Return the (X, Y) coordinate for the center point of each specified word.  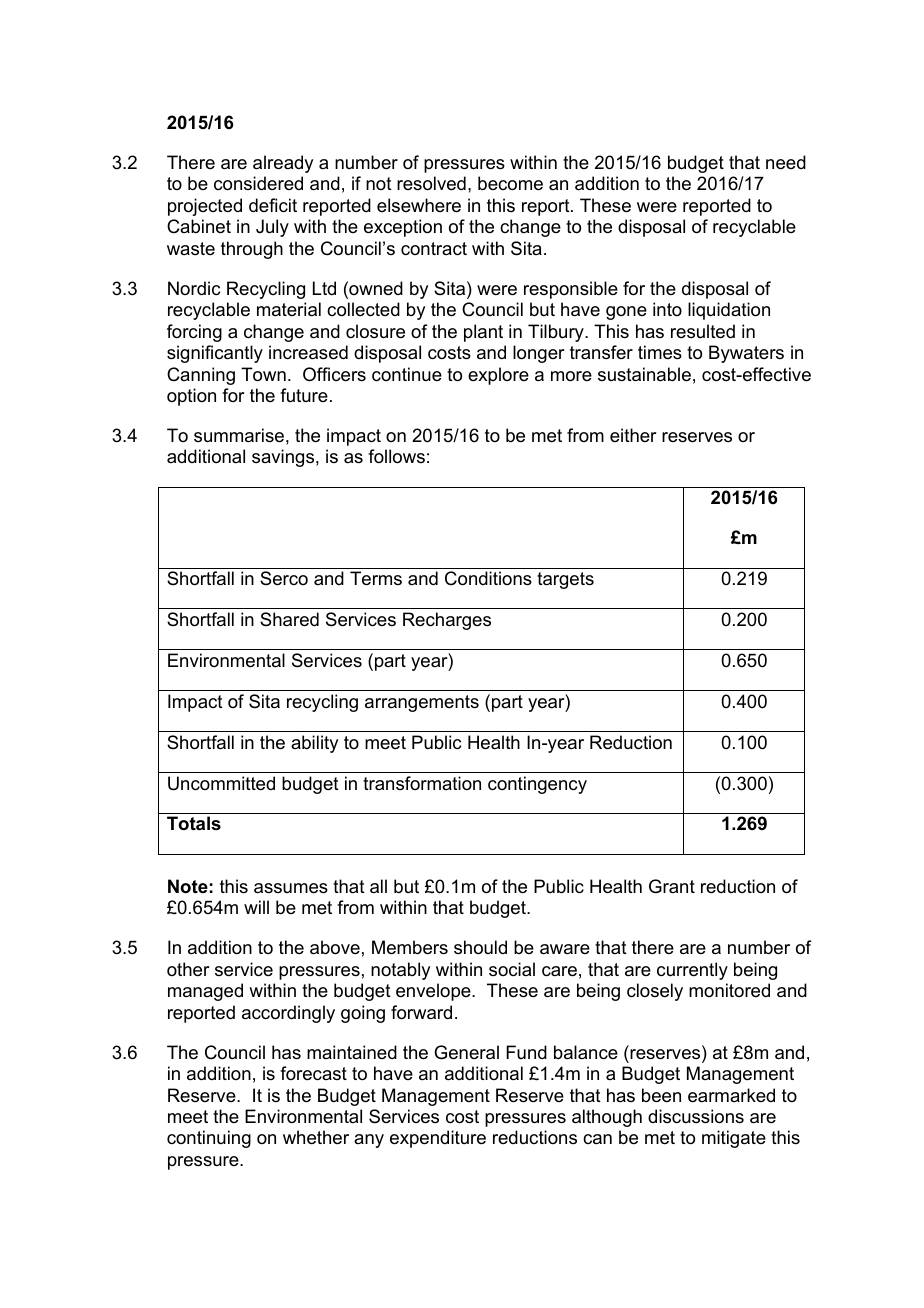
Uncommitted (221, 783)
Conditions (488, 578)
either (633, 435)
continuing (209, 1139)
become (510, 183)
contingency (537, 785)
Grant (672, 886)
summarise (239, 435)
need (786, 162)
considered (258, 183)
